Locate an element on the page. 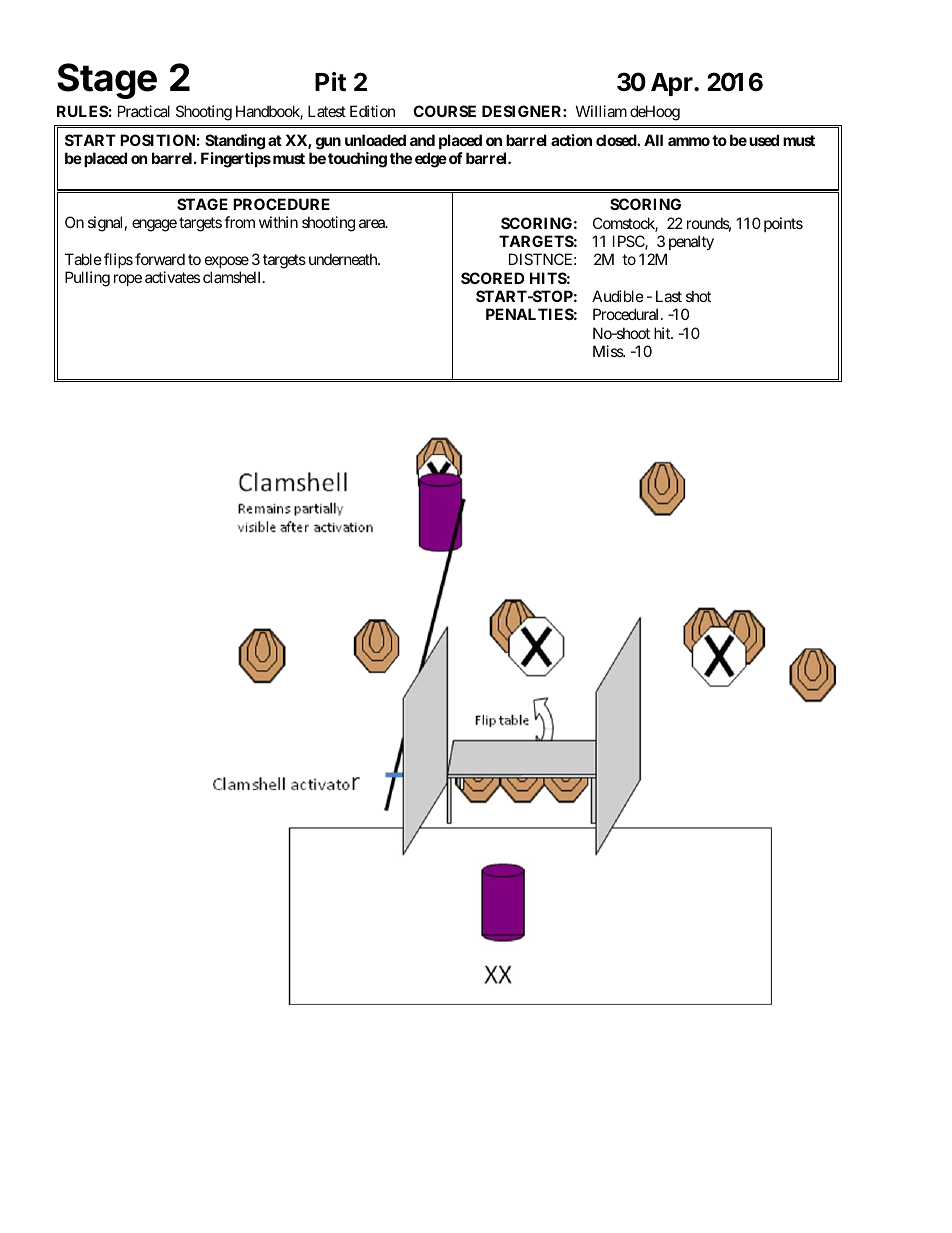 The width and height of the page is (952, 1233). All is located at coordinates (653, 140).
